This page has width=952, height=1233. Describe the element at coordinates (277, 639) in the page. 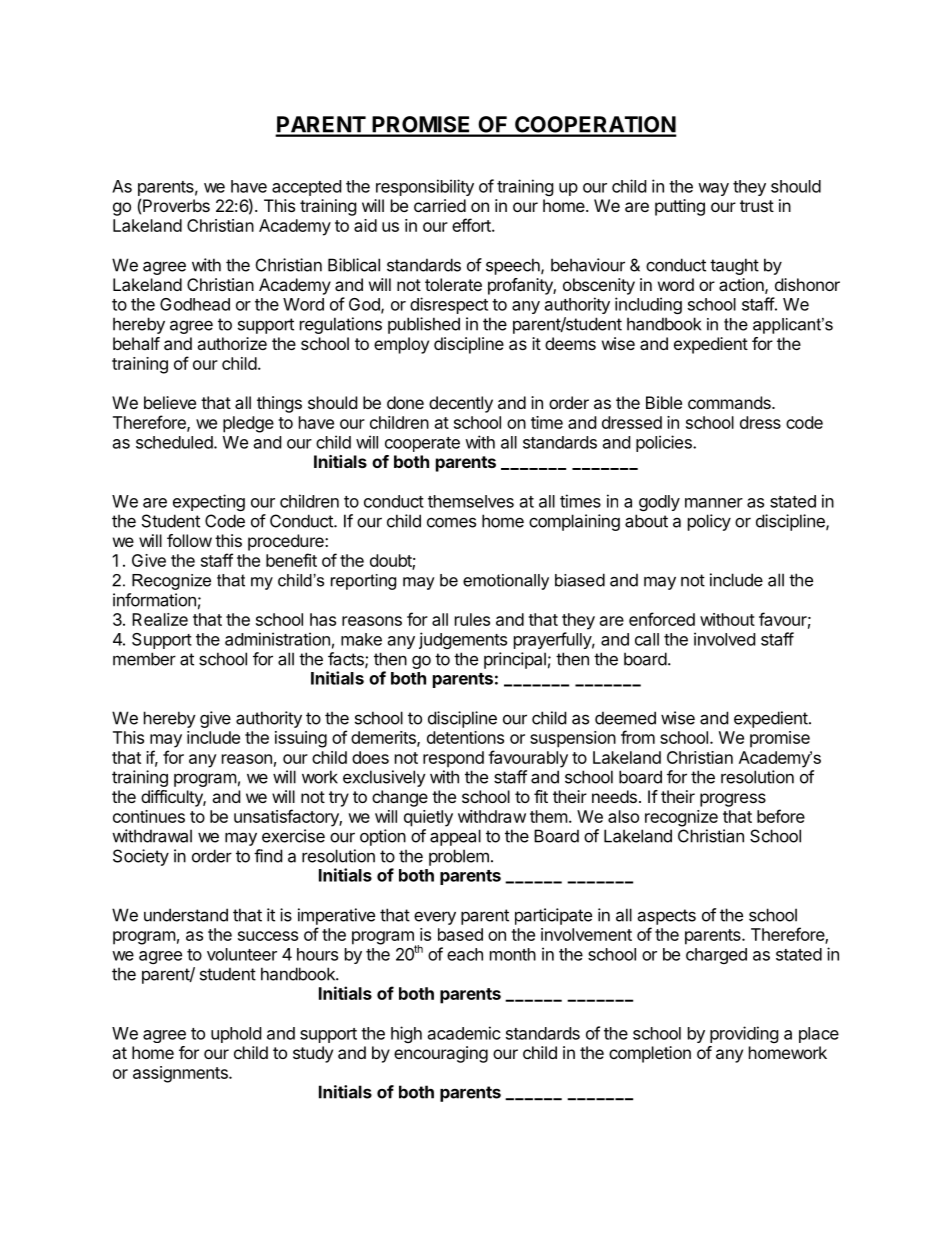

I see `administration` at that location.
